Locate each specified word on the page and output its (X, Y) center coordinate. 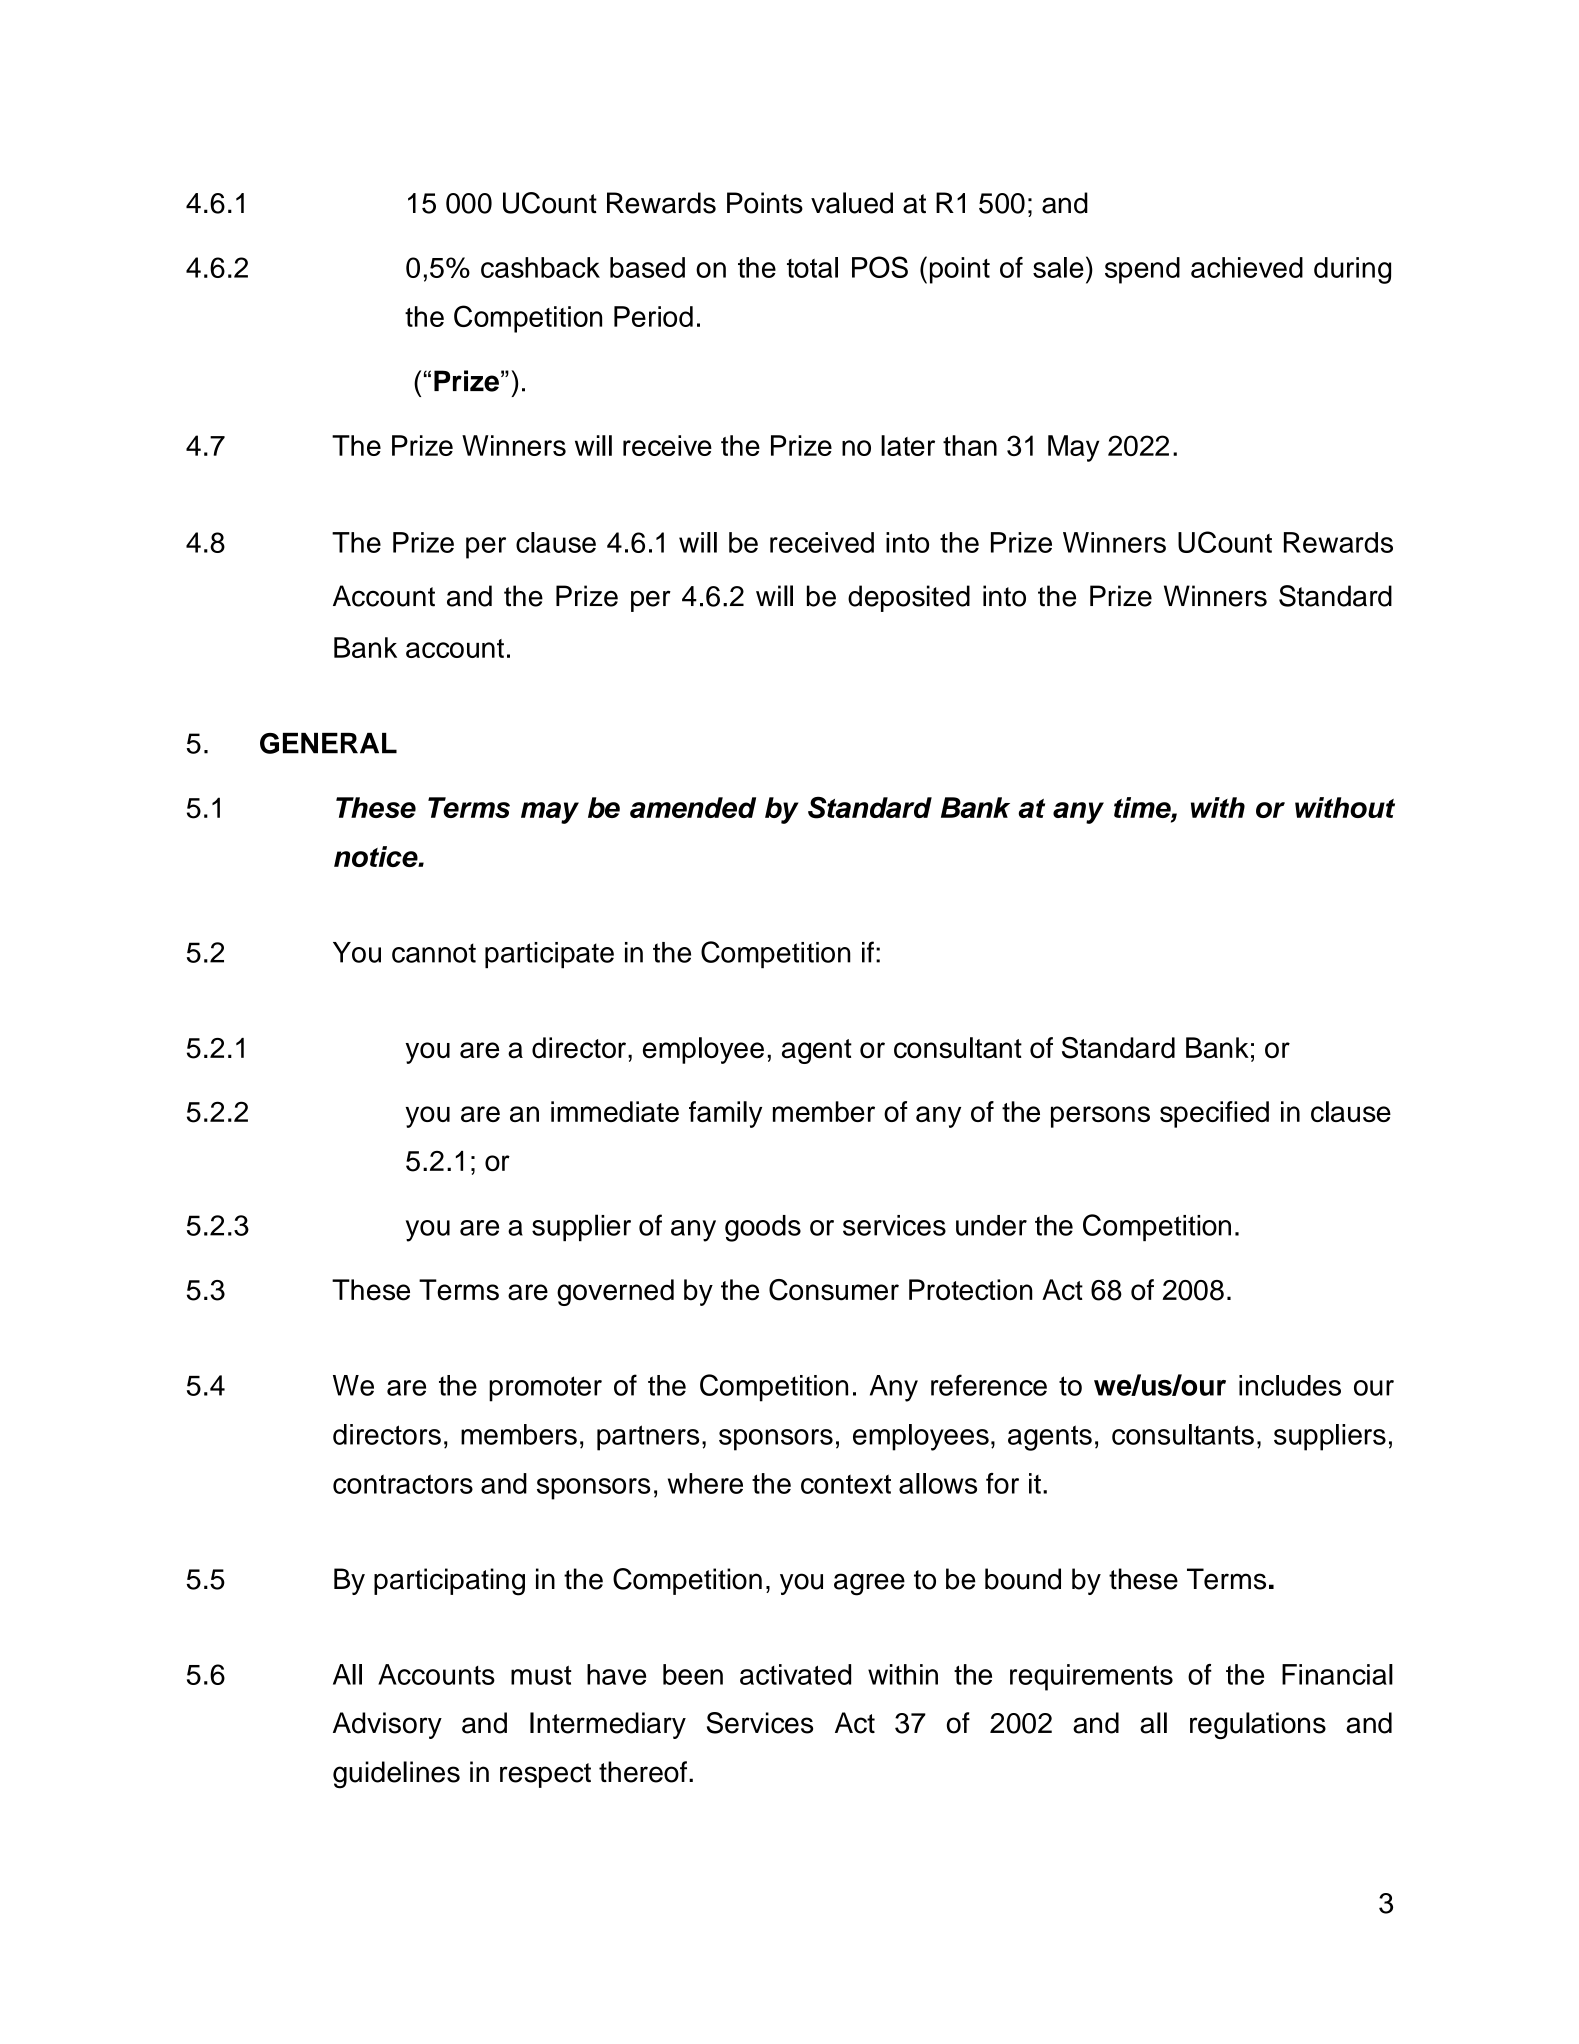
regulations (1258, 1725)
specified (1214, 1114)
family (725, 1114)
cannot (434, 953)
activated (795, 1674)
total (812, 267)
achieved (1247, 267)
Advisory (387, 1725)
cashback (540, 267)
